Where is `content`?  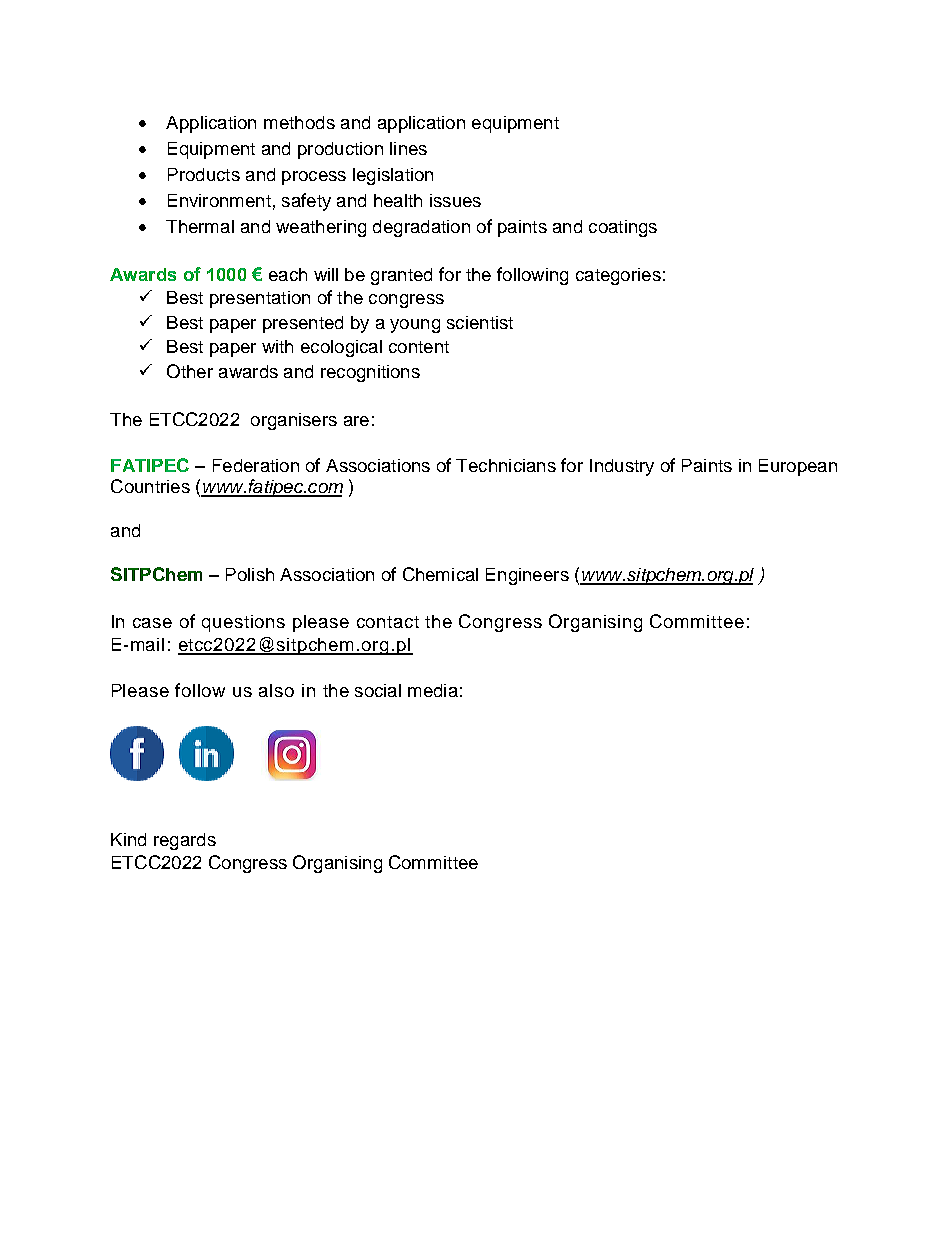
content is located at coordinates (419, 347).
